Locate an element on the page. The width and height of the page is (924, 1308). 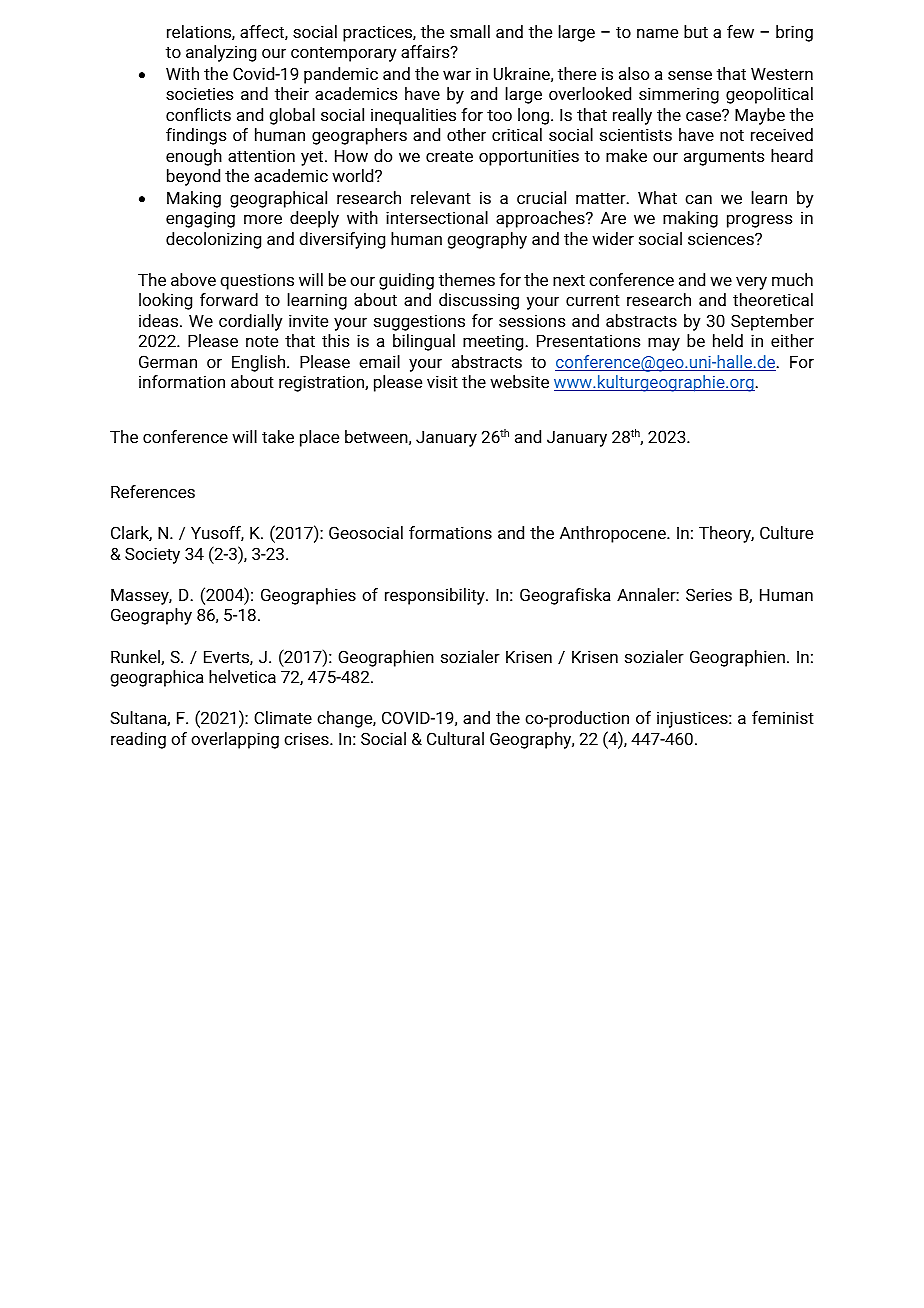
but is located at coordinates (696, 31).
